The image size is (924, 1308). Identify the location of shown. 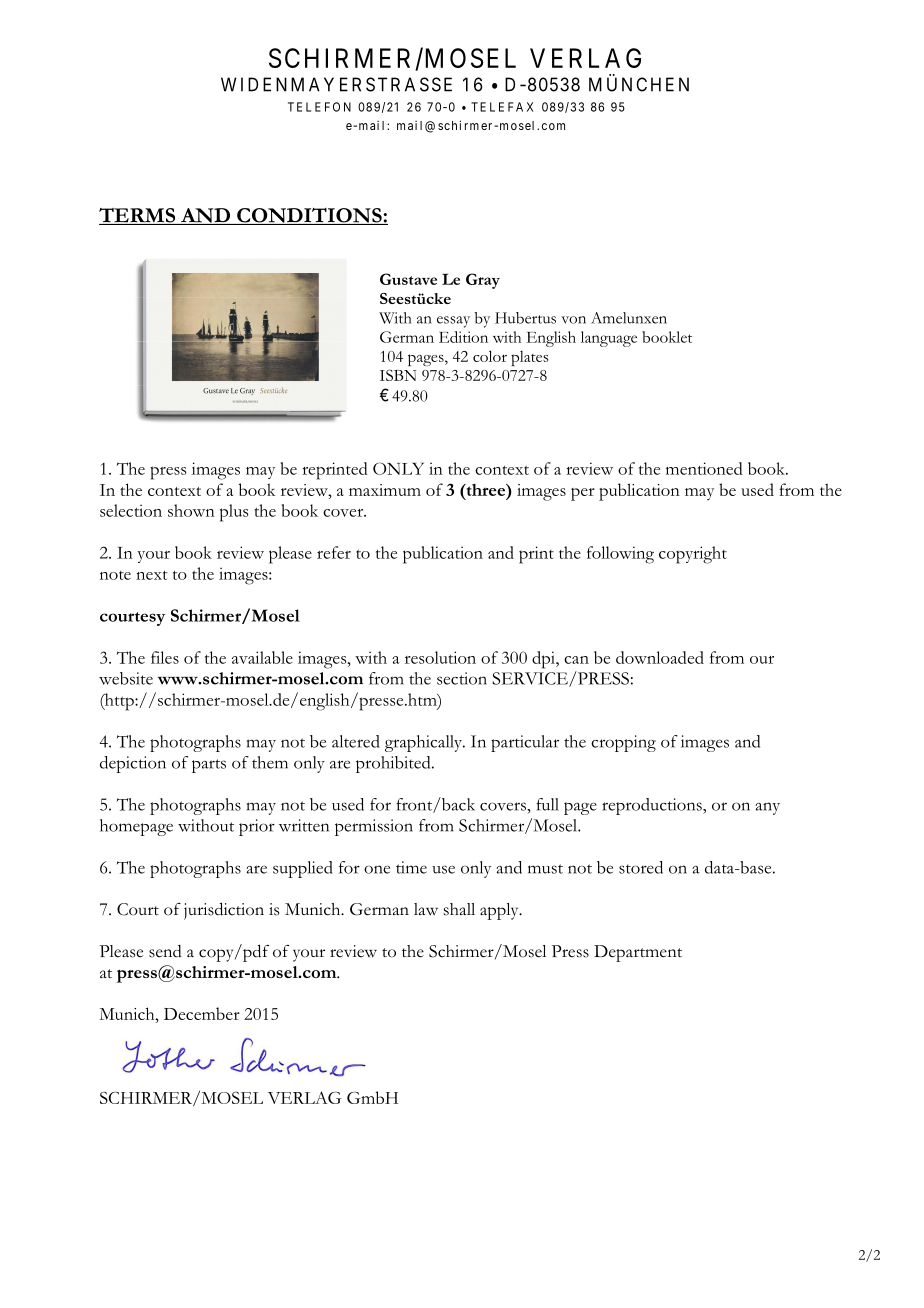
(191, 510).
